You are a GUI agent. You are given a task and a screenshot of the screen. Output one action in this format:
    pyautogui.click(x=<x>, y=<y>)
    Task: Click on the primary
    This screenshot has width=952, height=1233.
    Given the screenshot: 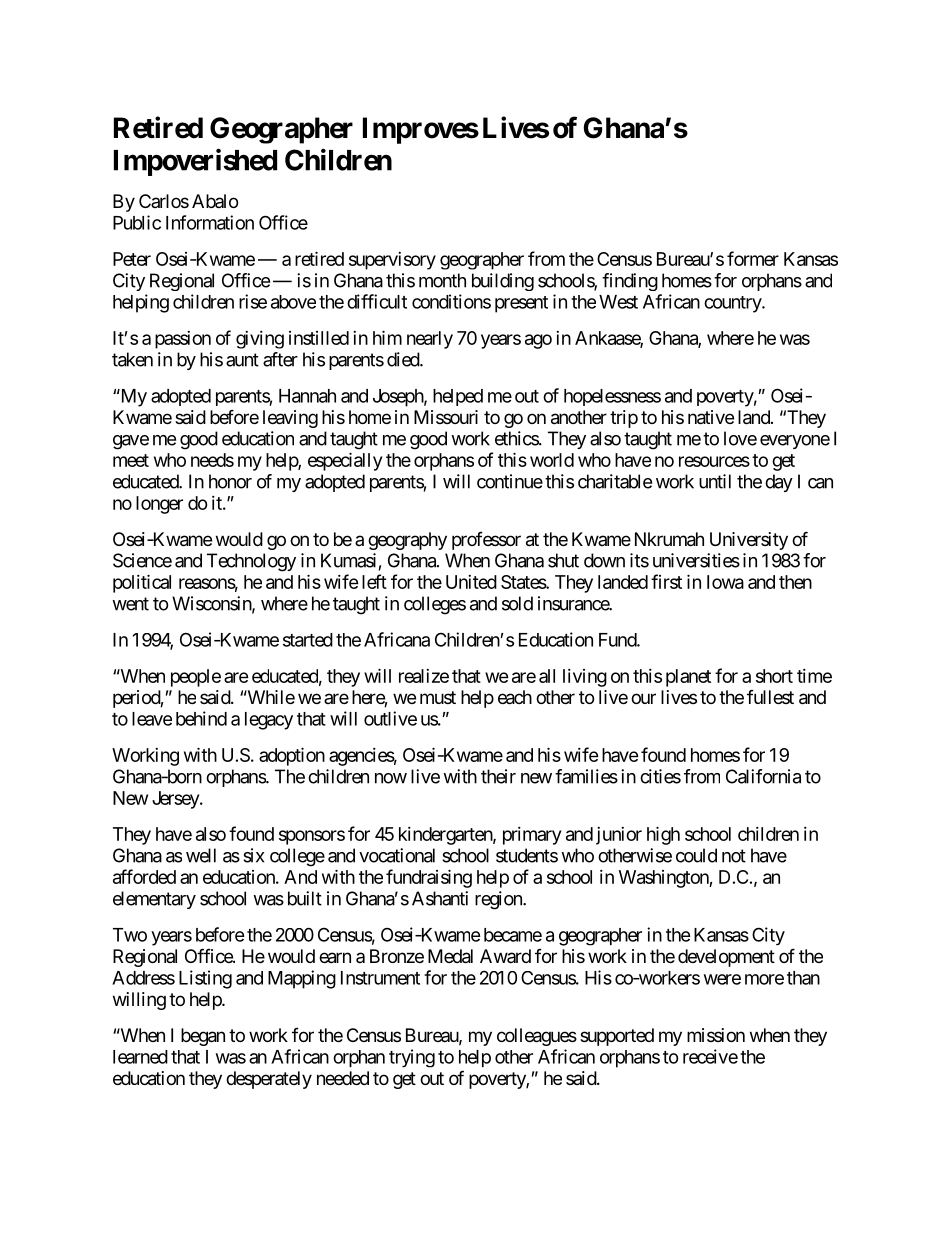 What is the action you would take?
    pyautogui.click(x=532, y=836)
